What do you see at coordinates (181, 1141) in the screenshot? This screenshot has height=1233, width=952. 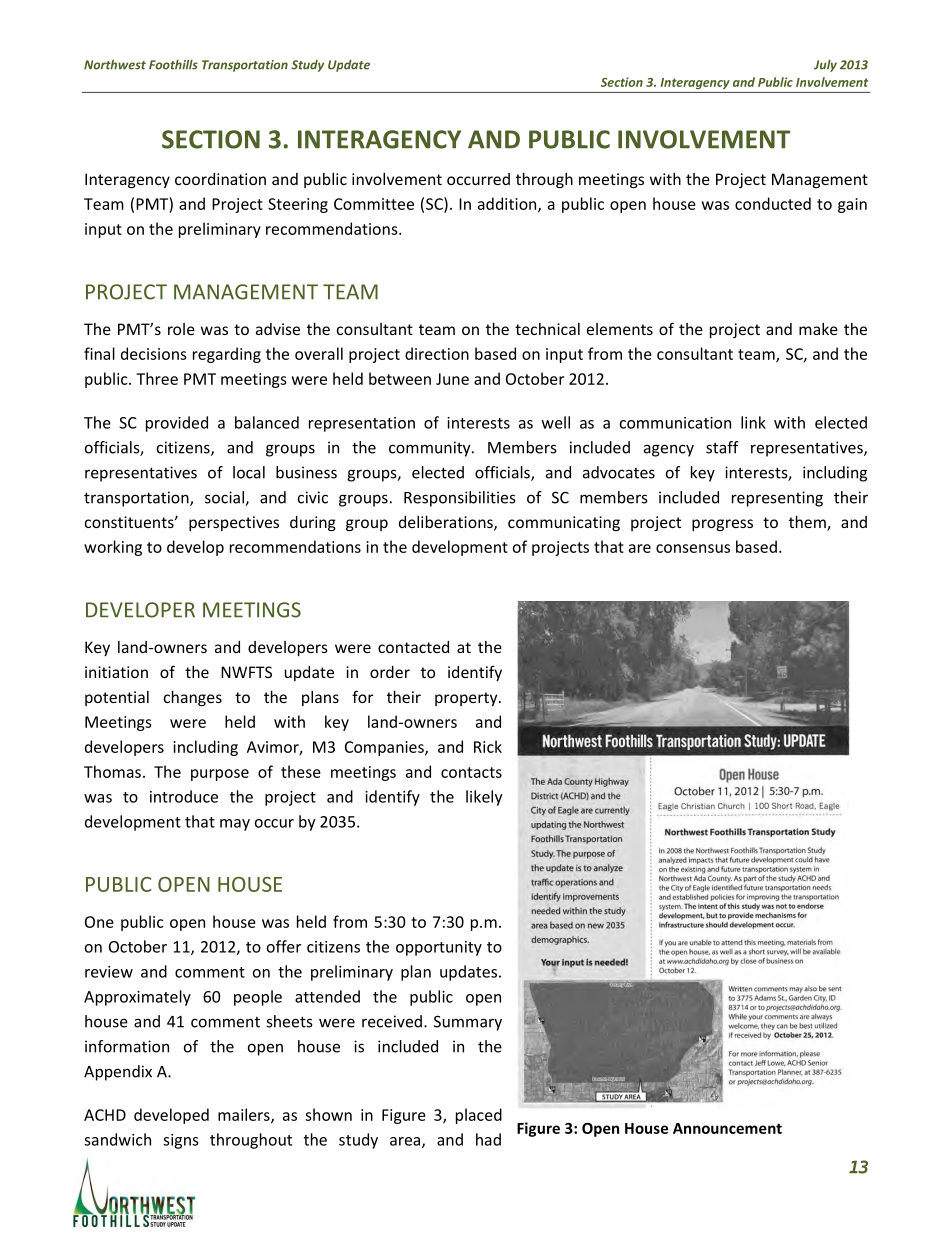 I see `signs` at bounding box center [181, 1141].
